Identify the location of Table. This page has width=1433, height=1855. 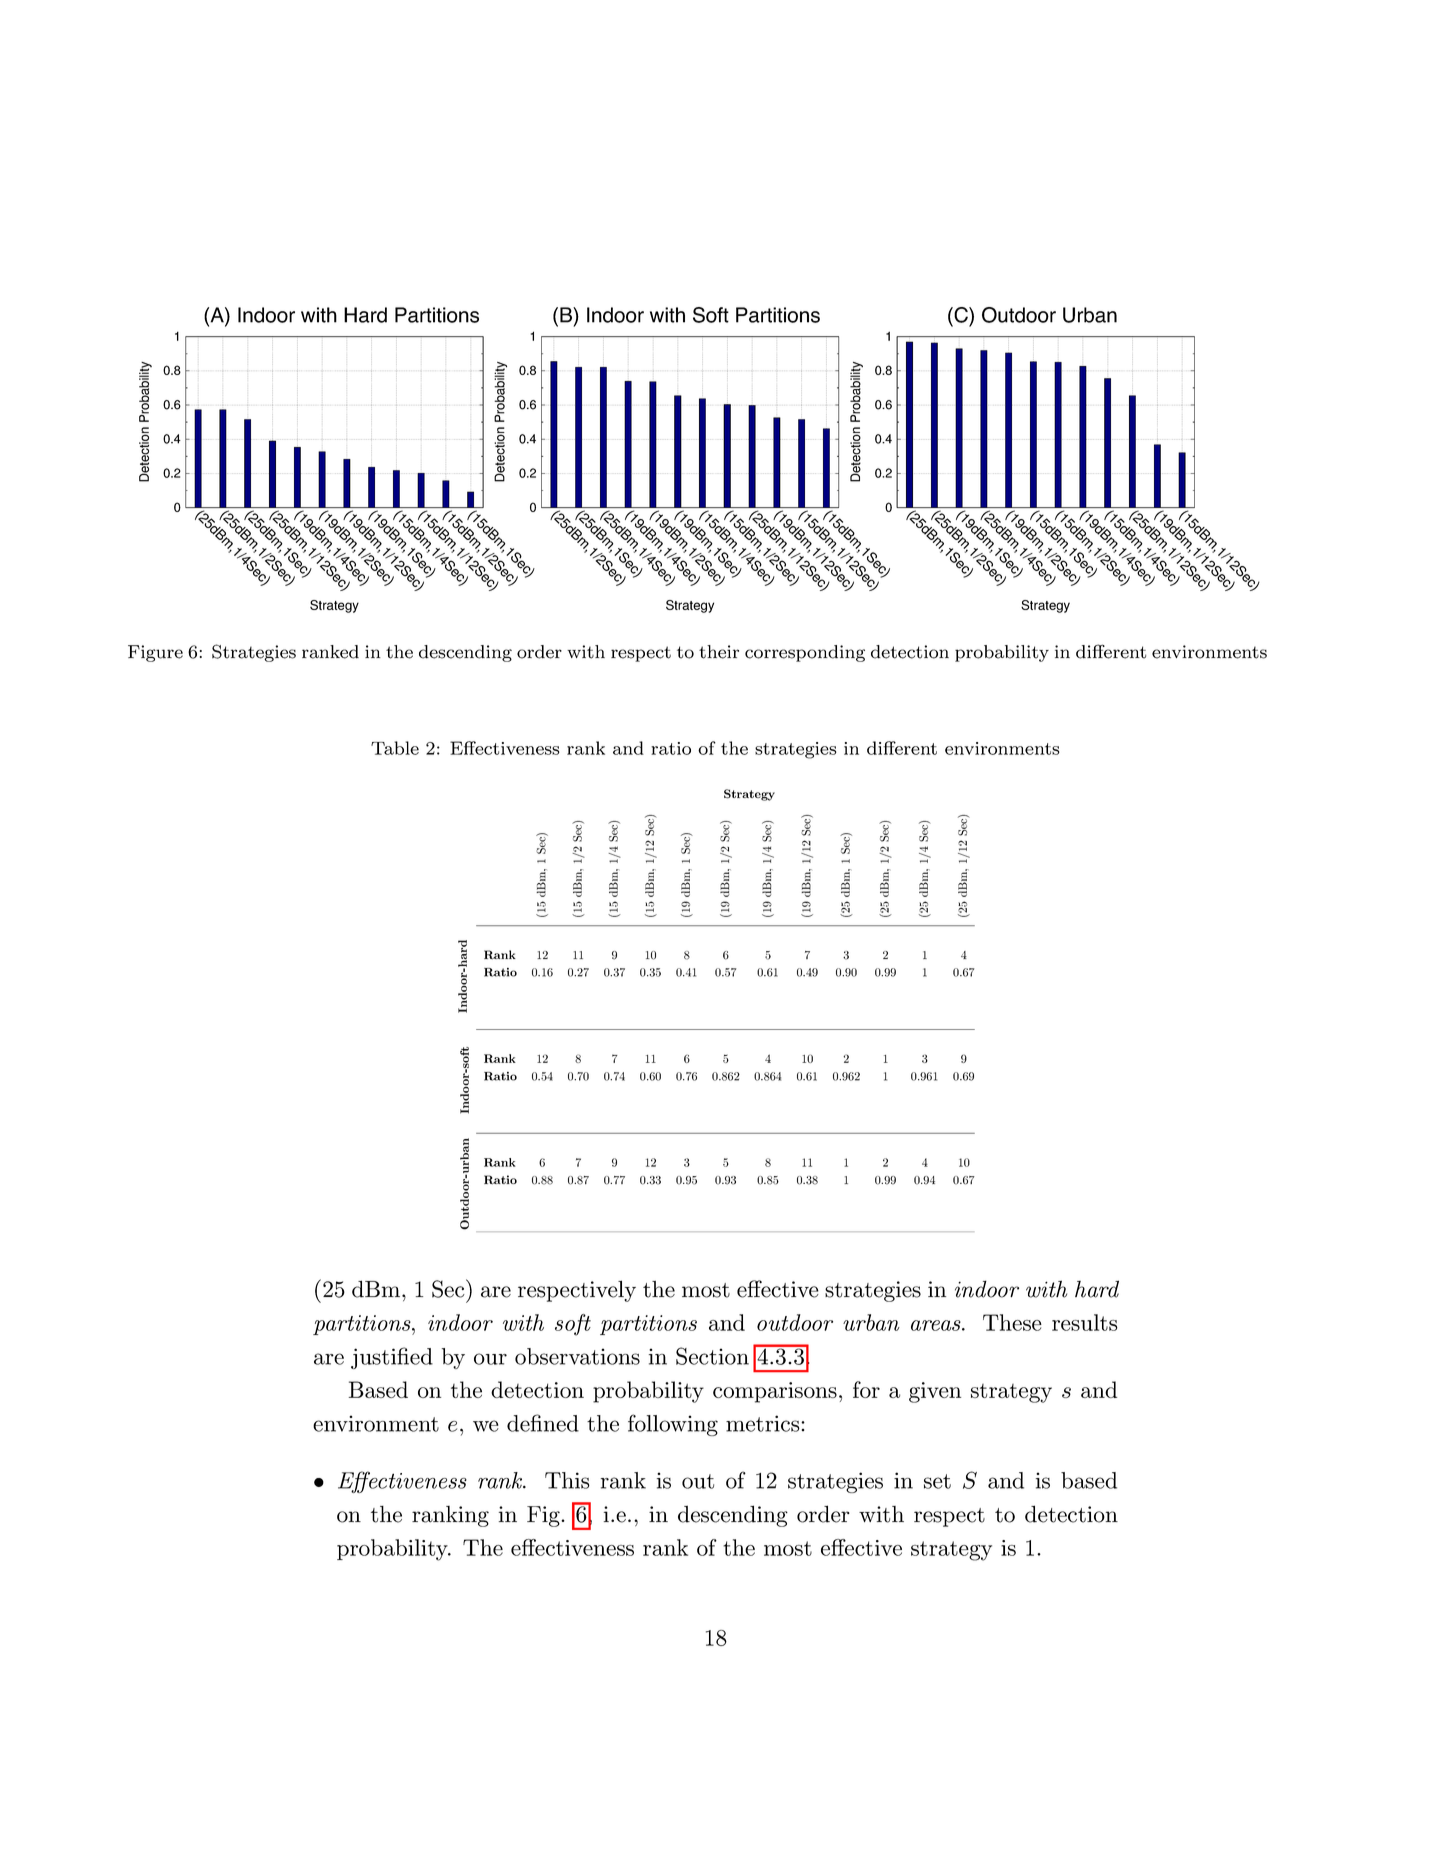
(395, 748).
